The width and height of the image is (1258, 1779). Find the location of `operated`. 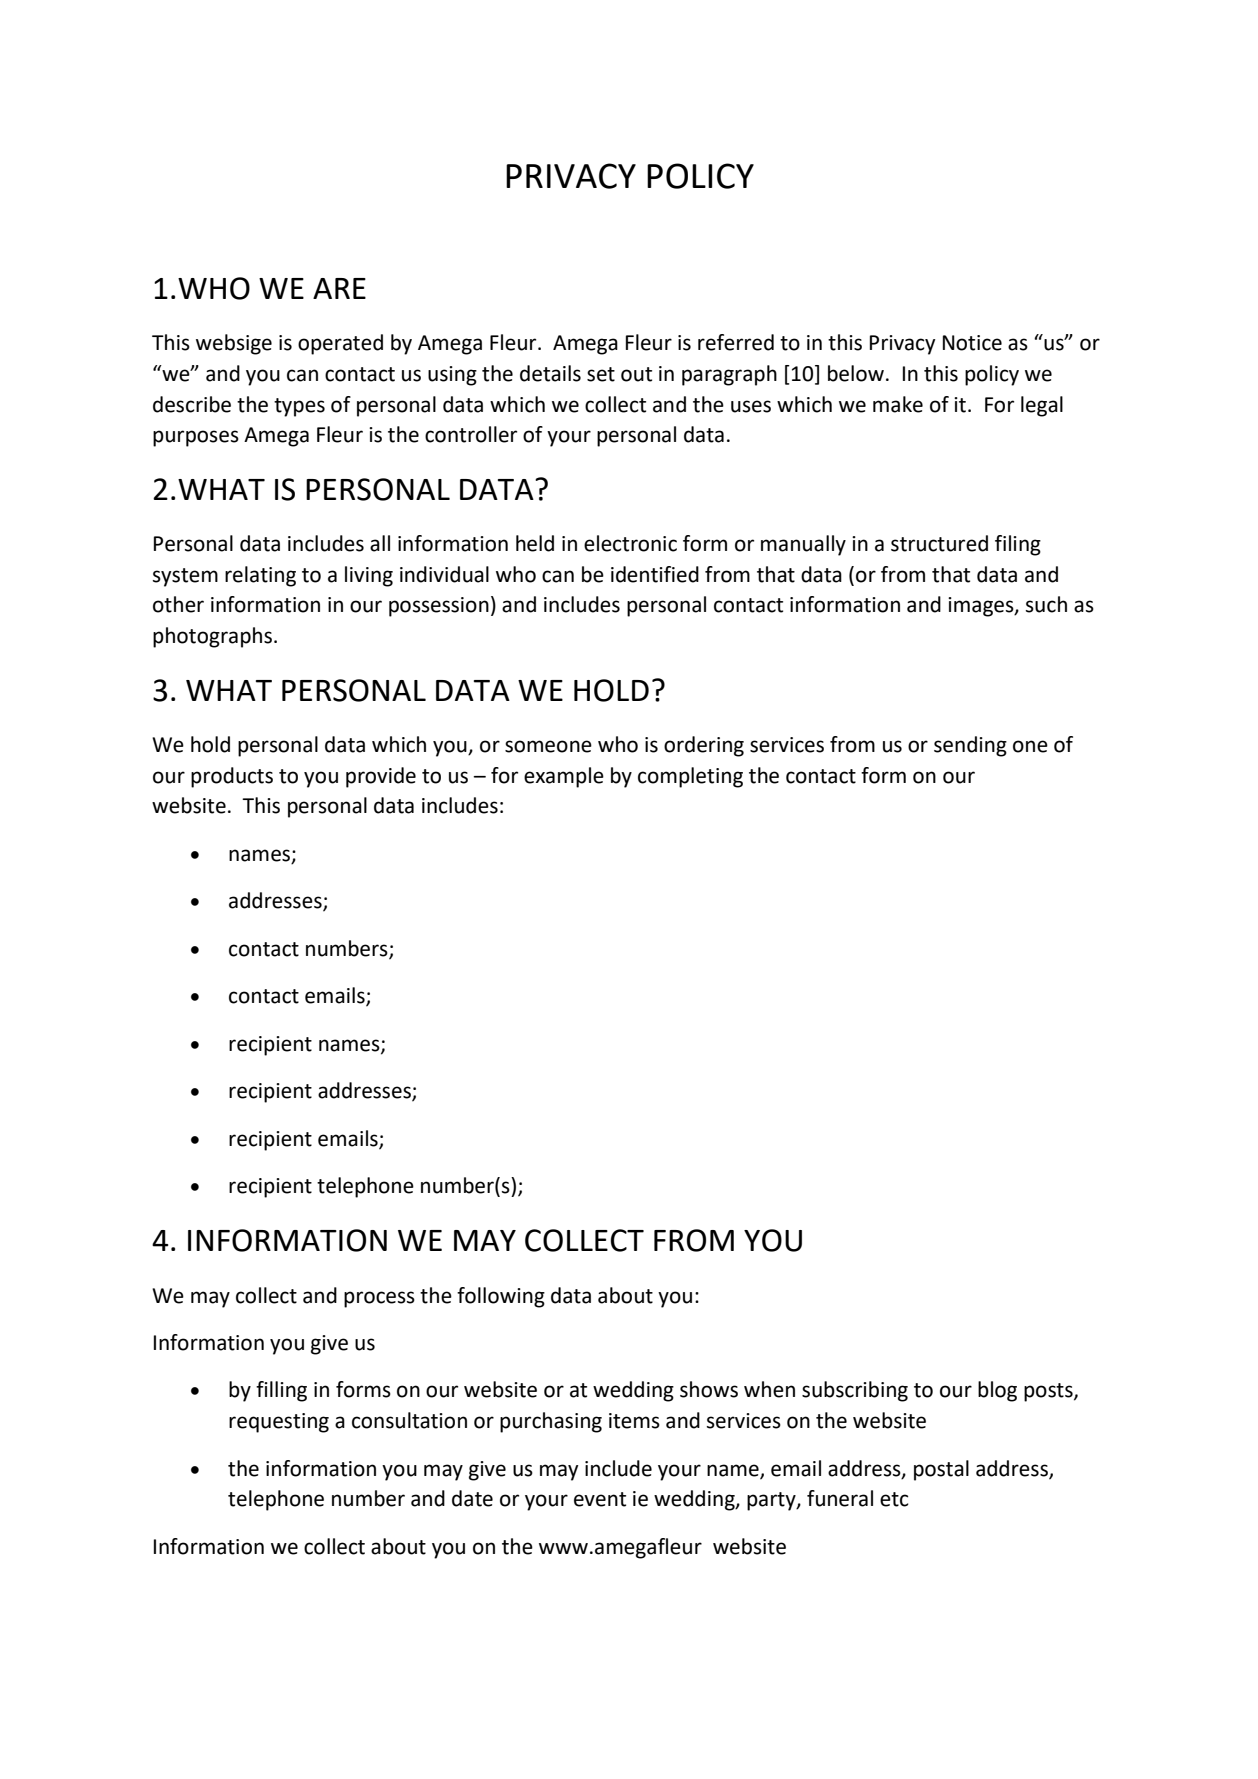

operated is located at coordinates (340, 344).
